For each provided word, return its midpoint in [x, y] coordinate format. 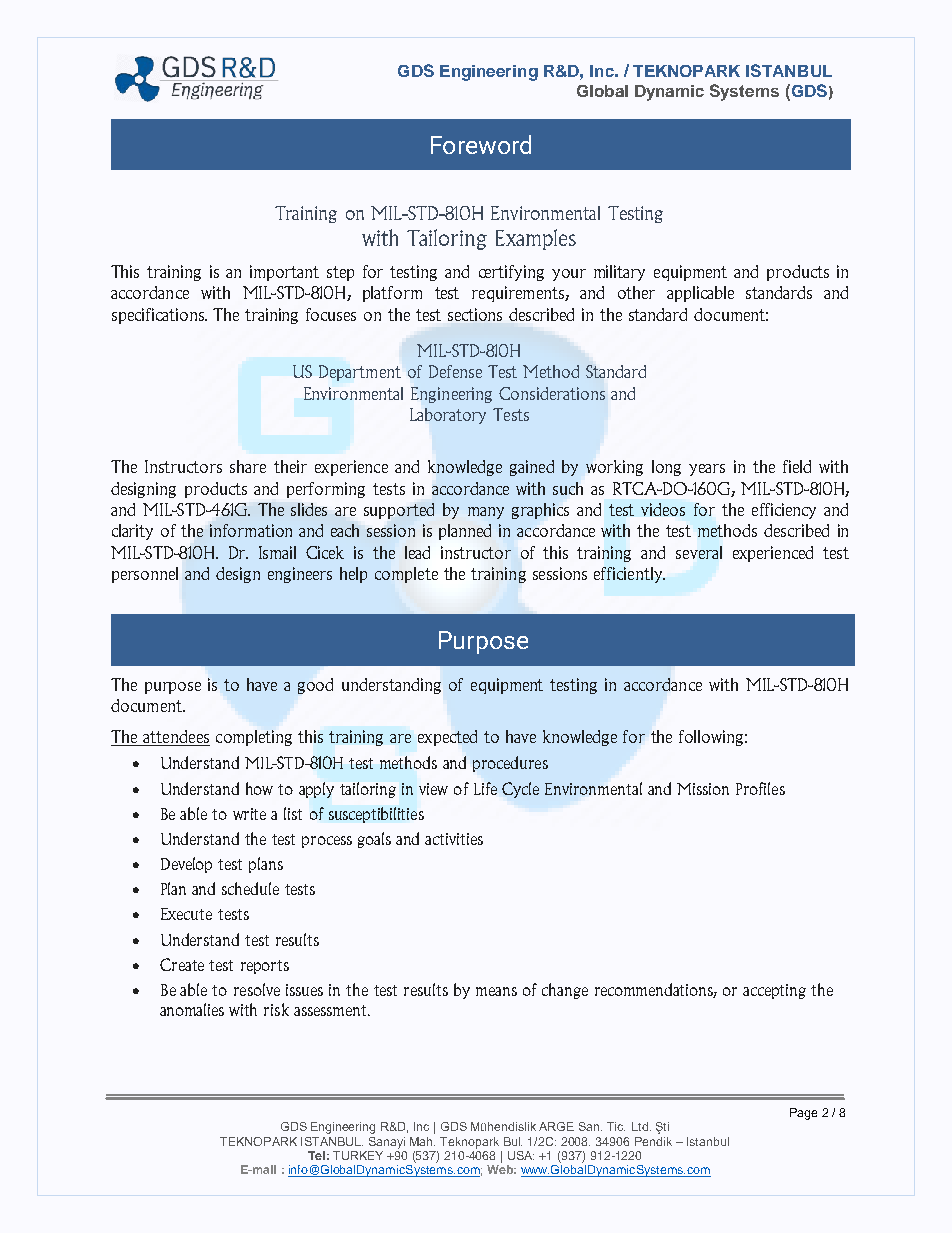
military [619, 273]
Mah [422, 1141]
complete [406, 575]
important [284, 273]
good [315, 686]
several [699, 552]
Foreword [481, 144]
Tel [316, 1155]
